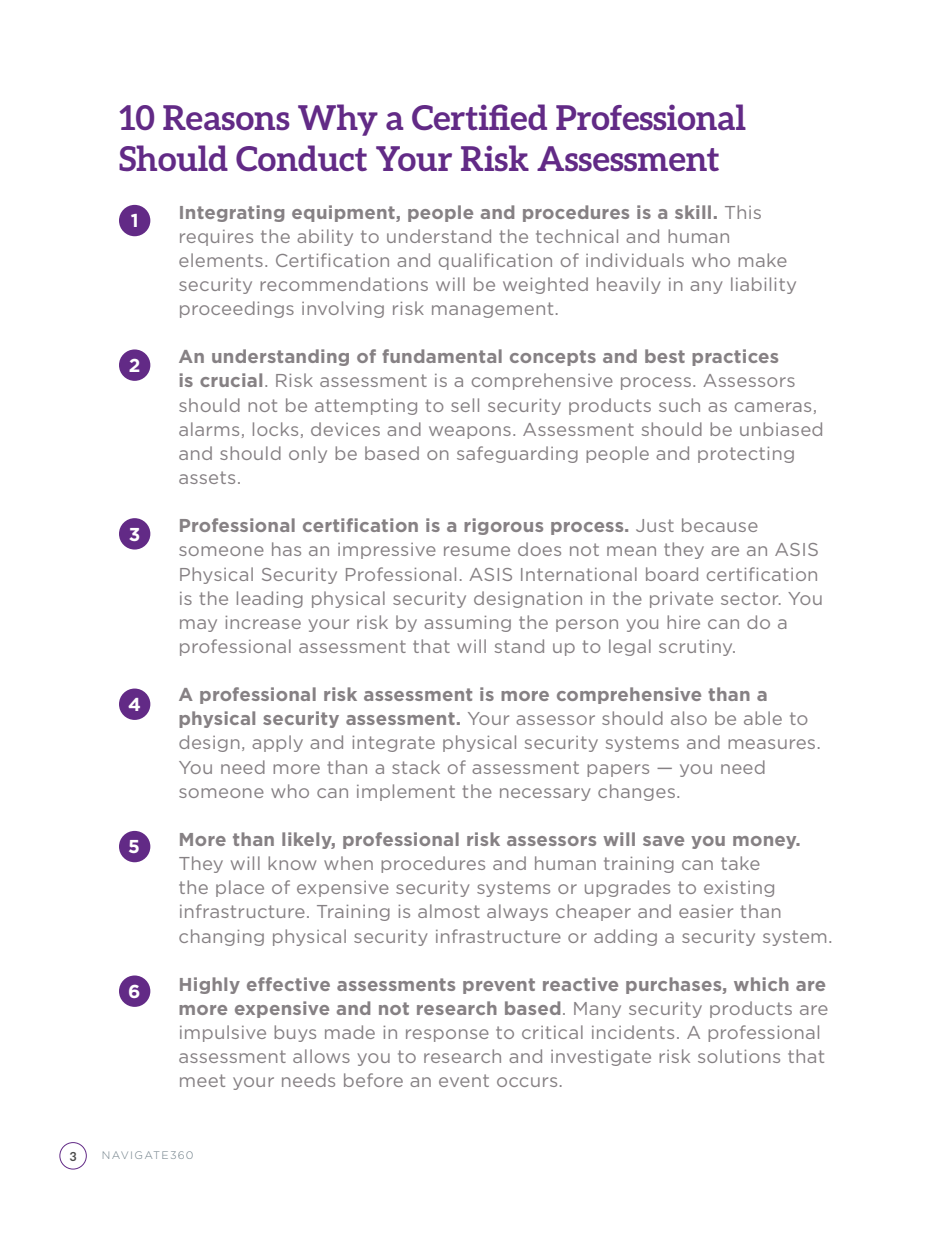 This document has width=952, height=1233. What do you see at coordinates (689, 718) in the document?
I see `also` at bounding box center [689, 718].
